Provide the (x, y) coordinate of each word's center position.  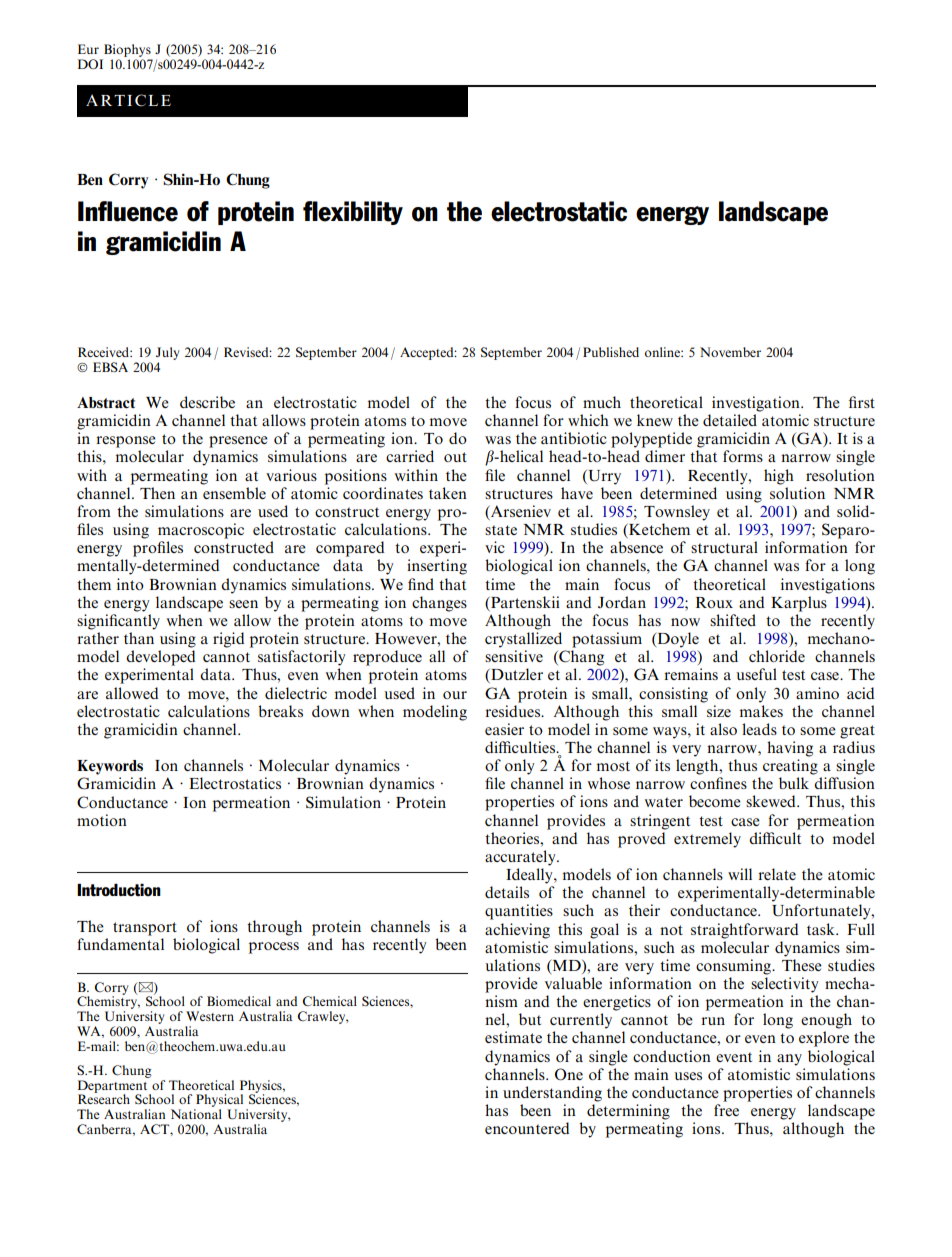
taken (448, 493)
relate (777, 874)
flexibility (353, 213)
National (196, 1114)
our (455, 695)
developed (161, 658)
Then (157, 493)
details (507, 892)
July (167, 353)
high (779, 477)
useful (756, 674)
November (730, 352)
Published (611, 352)
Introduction (119, 890)
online (663, 352)
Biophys (127, 52)
